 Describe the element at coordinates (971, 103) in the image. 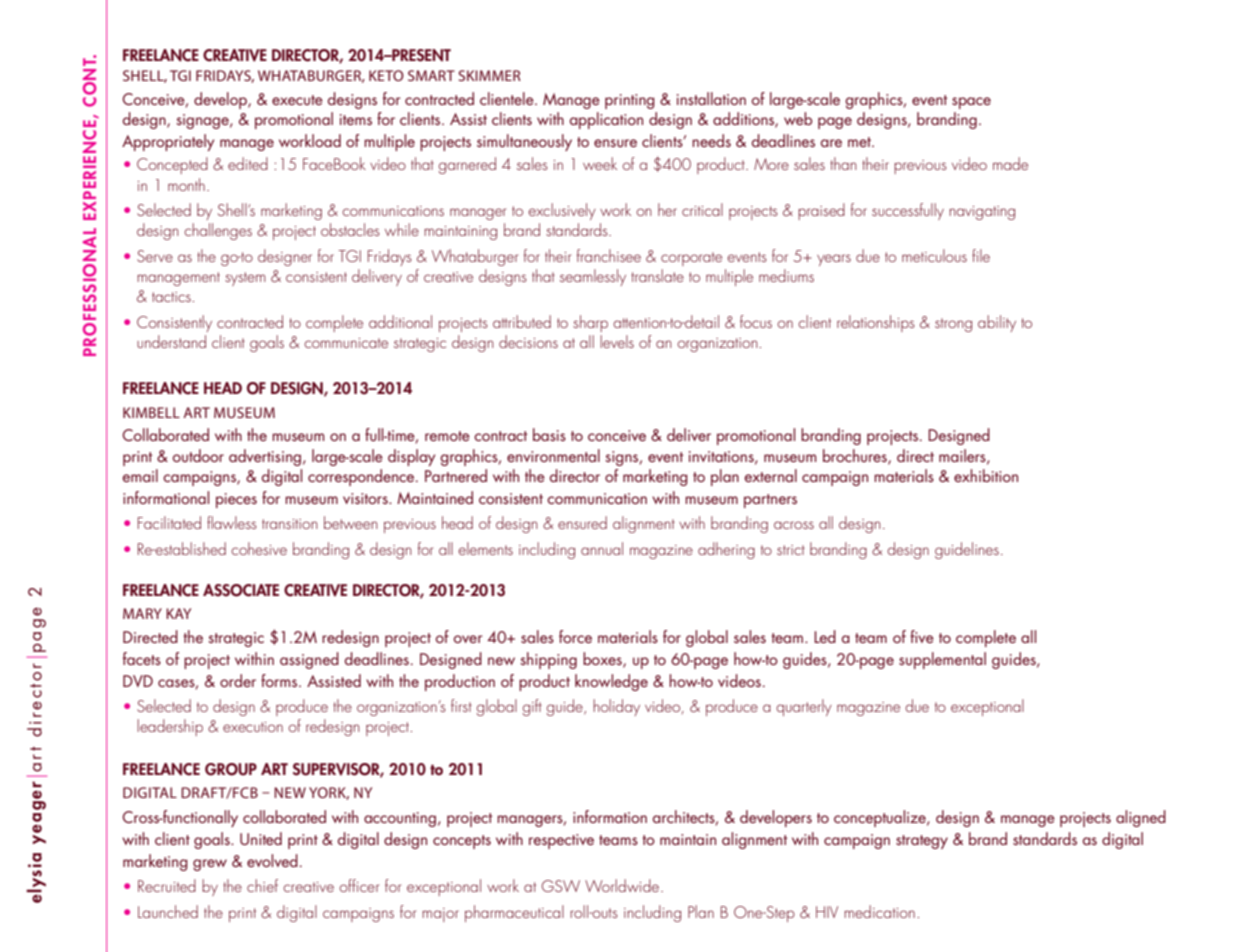

I see `space` at that location.
